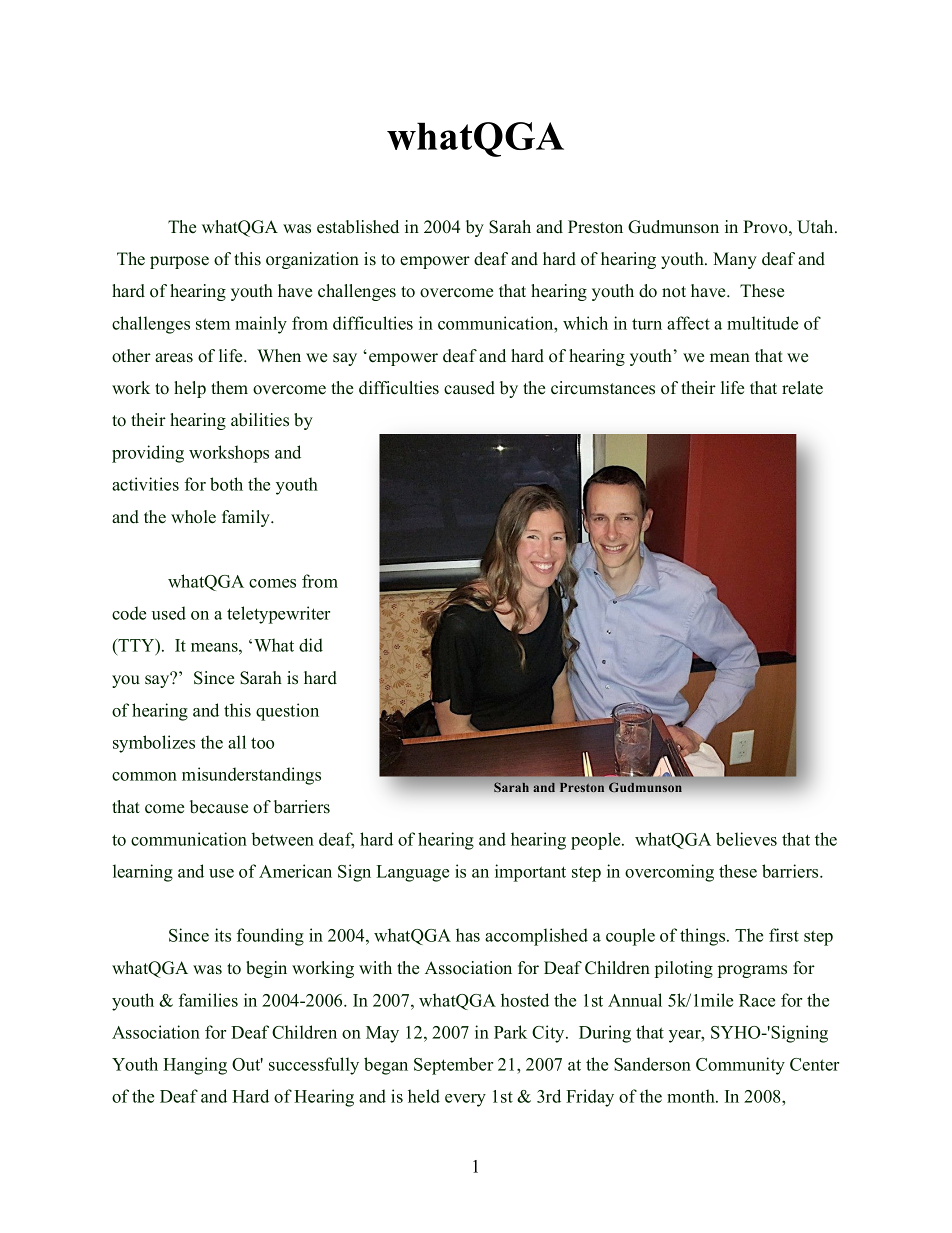  What do you see at coordinates (453, 1066) in the screenshot?
I see `September` at bounding box center [453, 1066].
